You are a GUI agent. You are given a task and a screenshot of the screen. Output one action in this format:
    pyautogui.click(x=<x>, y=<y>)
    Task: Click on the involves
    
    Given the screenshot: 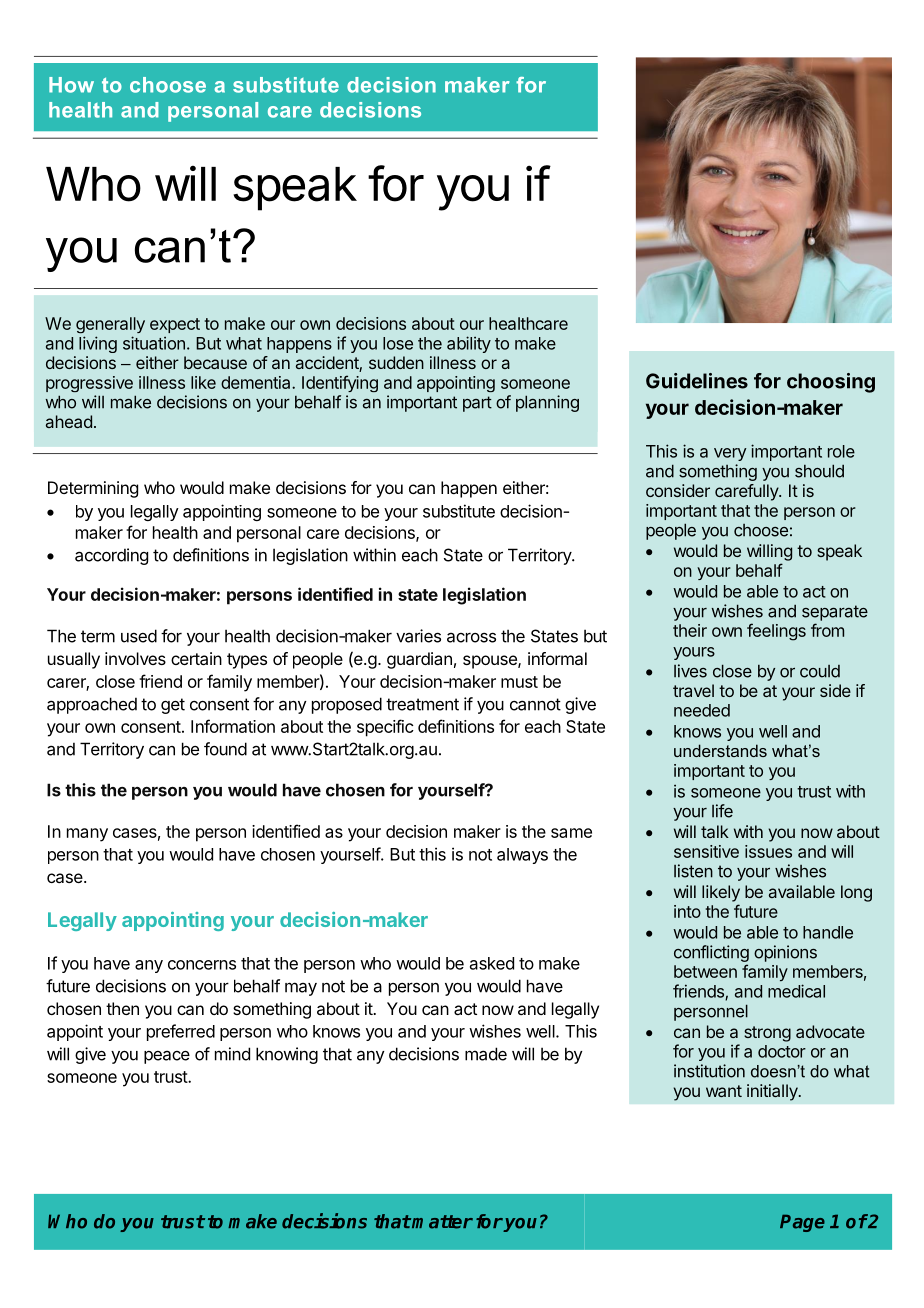 What is the action you would take?
    pyautogui.click(x=135, y=658)
